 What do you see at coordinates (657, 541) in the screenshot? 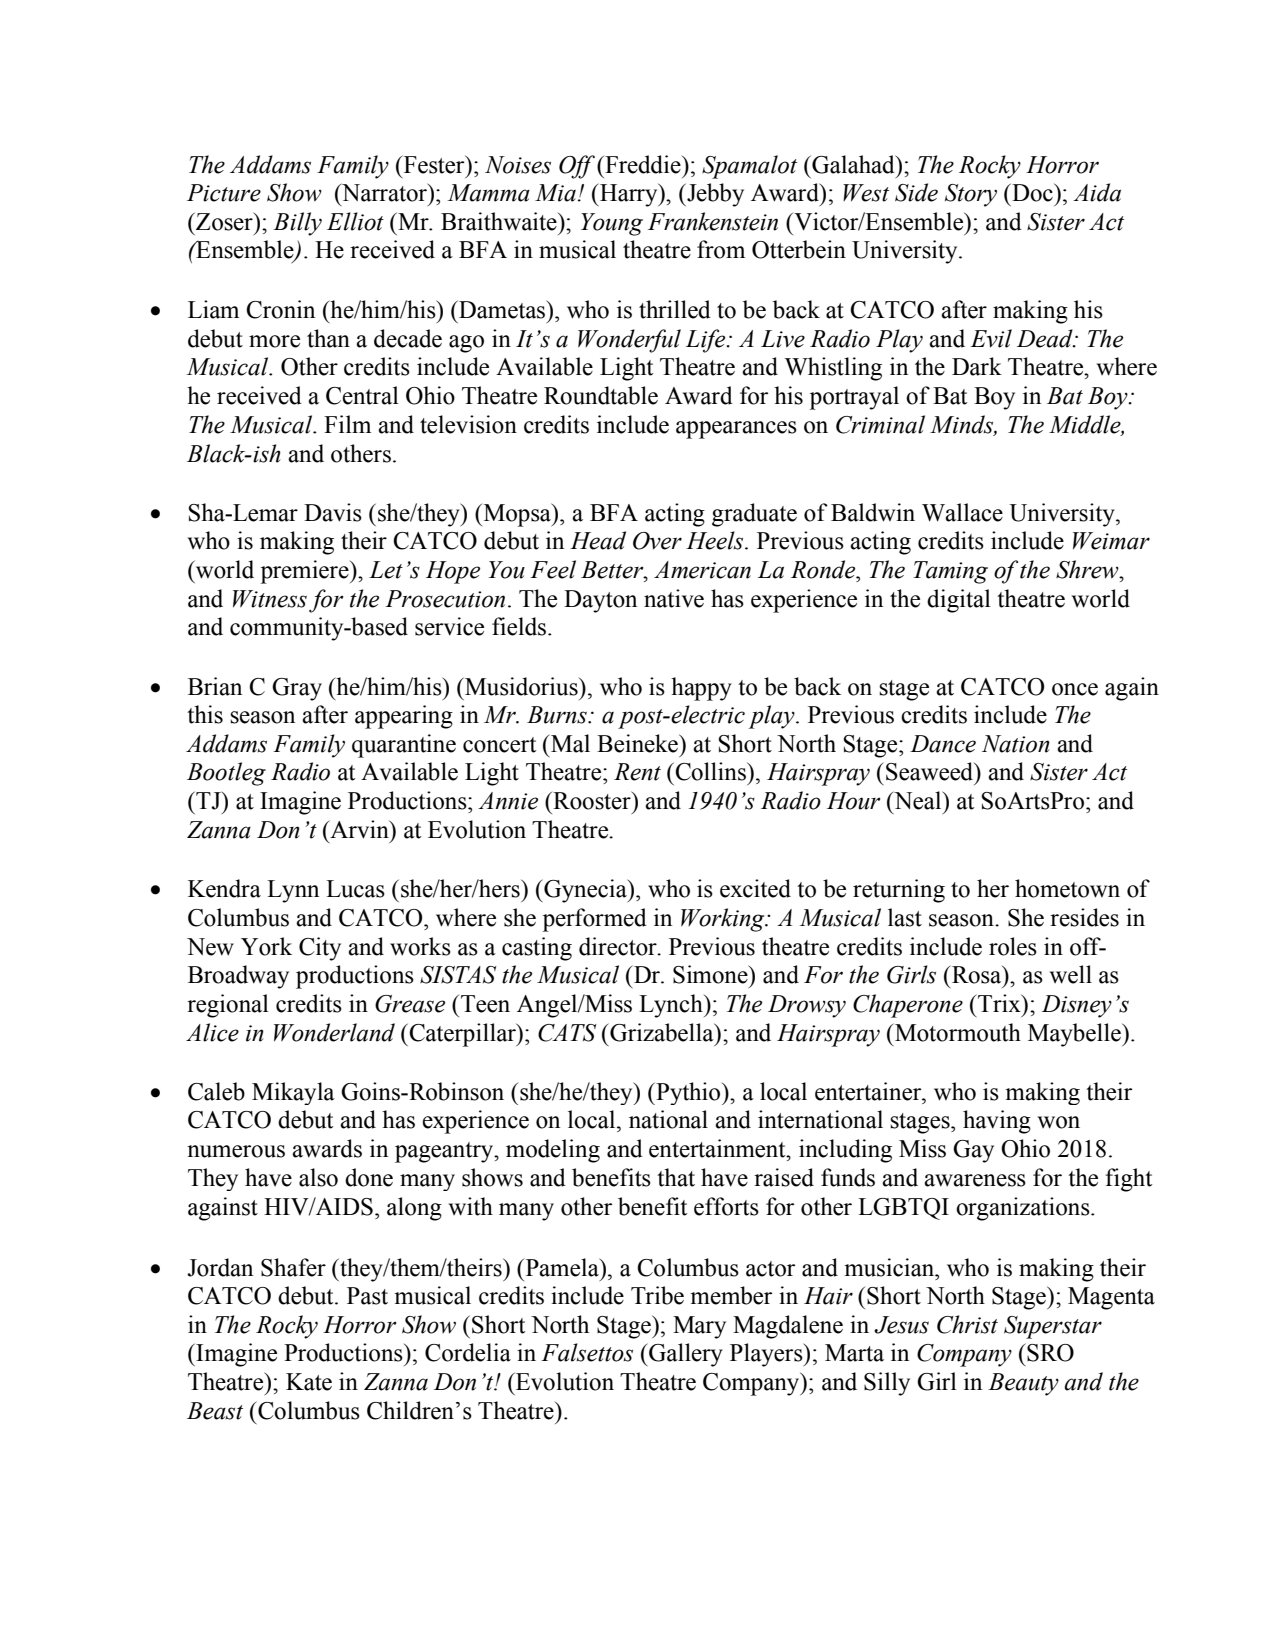
I see `Over` at bounding box center [657, 541].
